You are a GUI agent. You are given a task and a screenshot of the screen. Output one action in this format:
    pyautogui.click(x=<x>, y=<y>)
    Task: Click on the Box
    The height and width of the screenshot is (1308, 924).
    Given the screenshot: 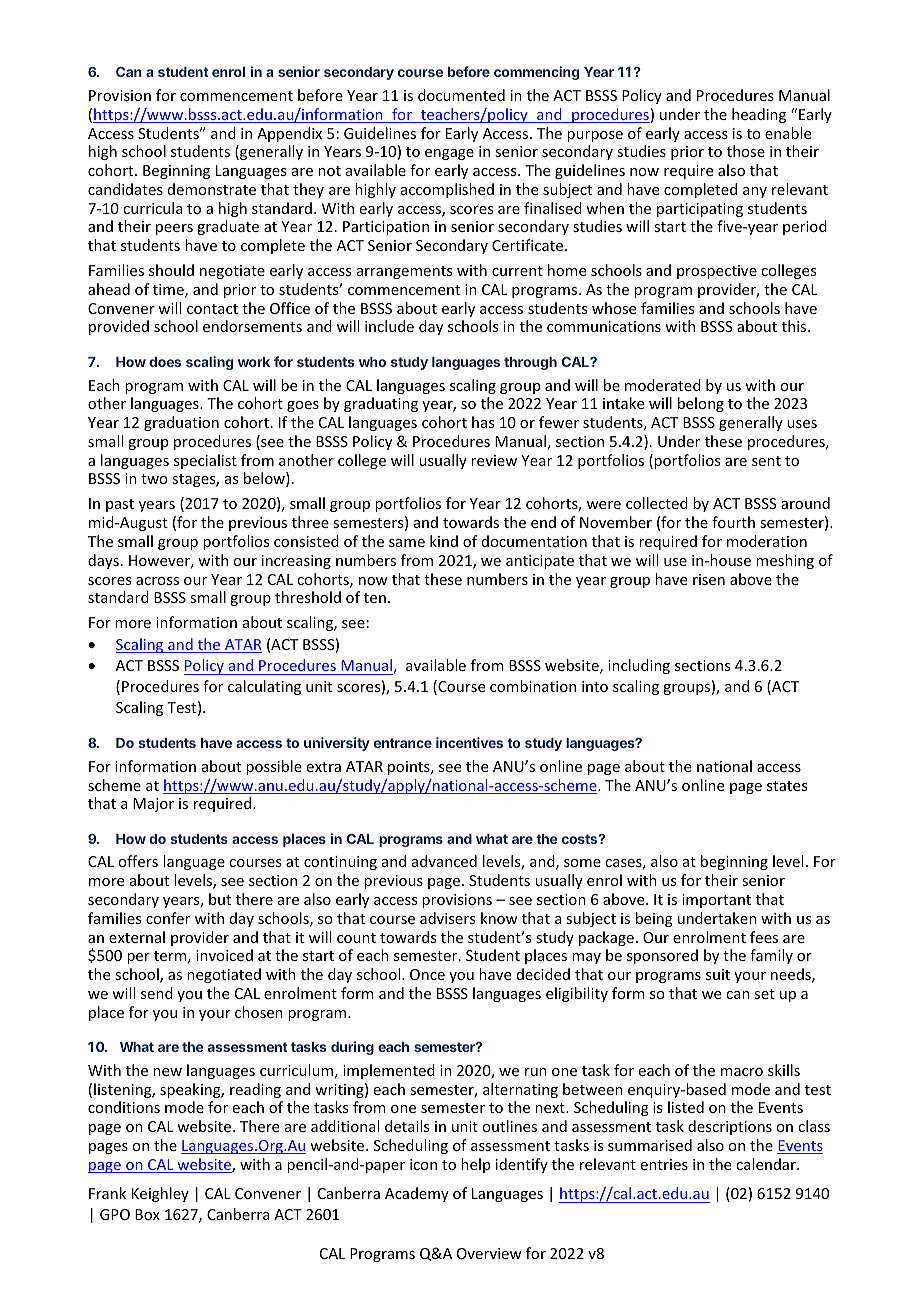 What is the action you would take?
    pyautogui.click(x=147, y=1214)
